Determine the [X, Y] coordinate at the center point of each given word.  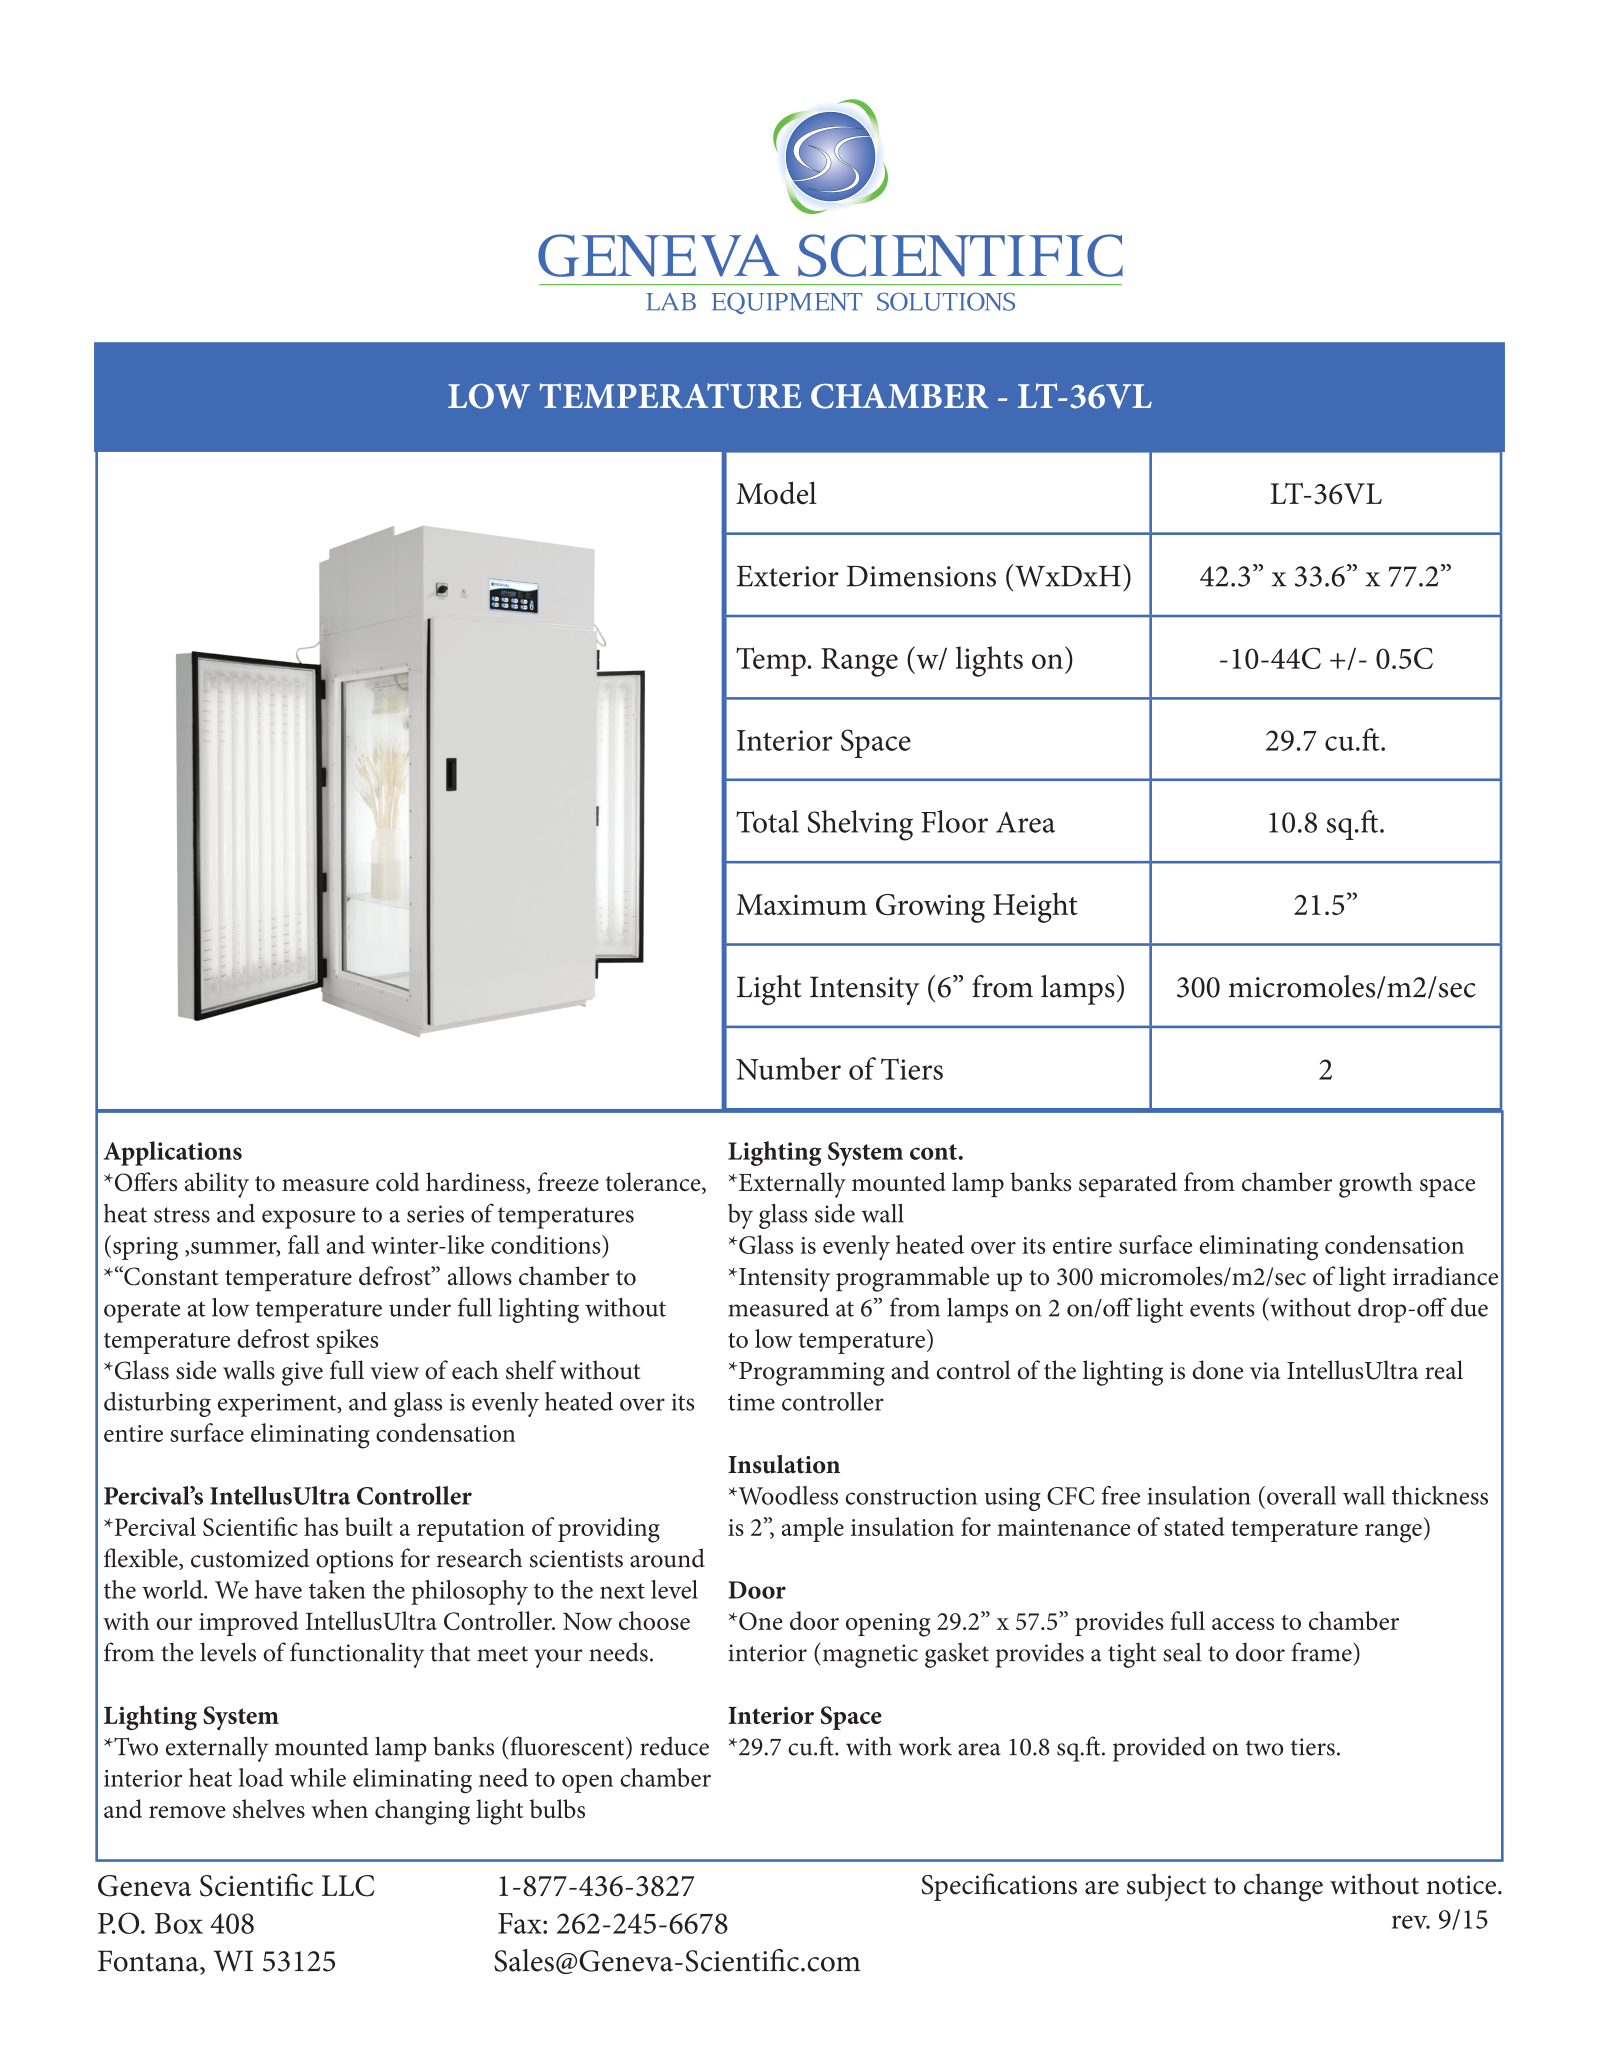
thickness [1440, 1495]
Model [776, 493]
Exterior [787, 576]
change [1283, 1887]
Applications [173, 1153]
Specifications [999, 1887]
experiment [278, 1405]
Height [1035, 907]
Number [788, 1068]
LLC [348, 1886]
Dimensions [921, 576]
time [751, 1402]
